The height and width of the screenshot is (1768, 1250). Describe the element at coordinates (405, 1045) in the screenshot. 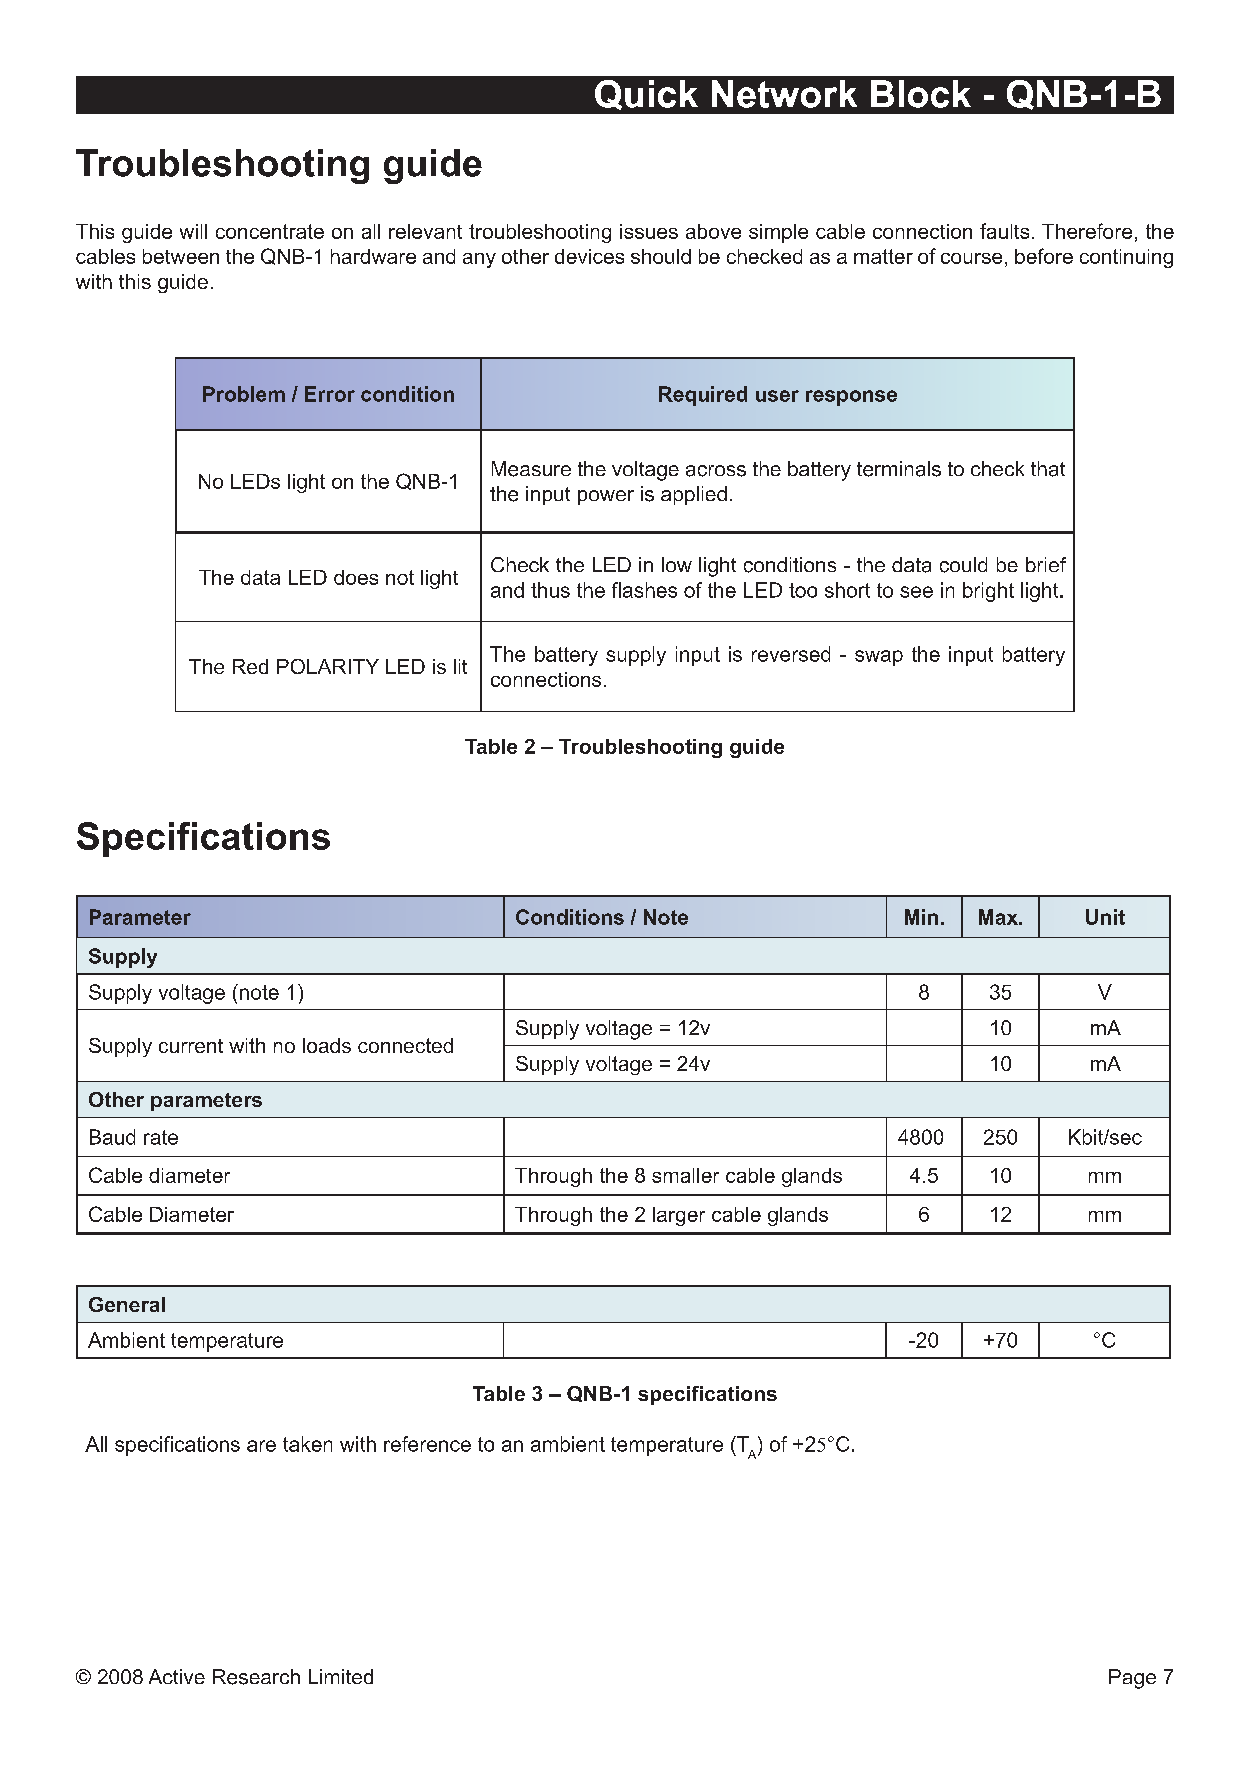

I see `connected` at that location.
